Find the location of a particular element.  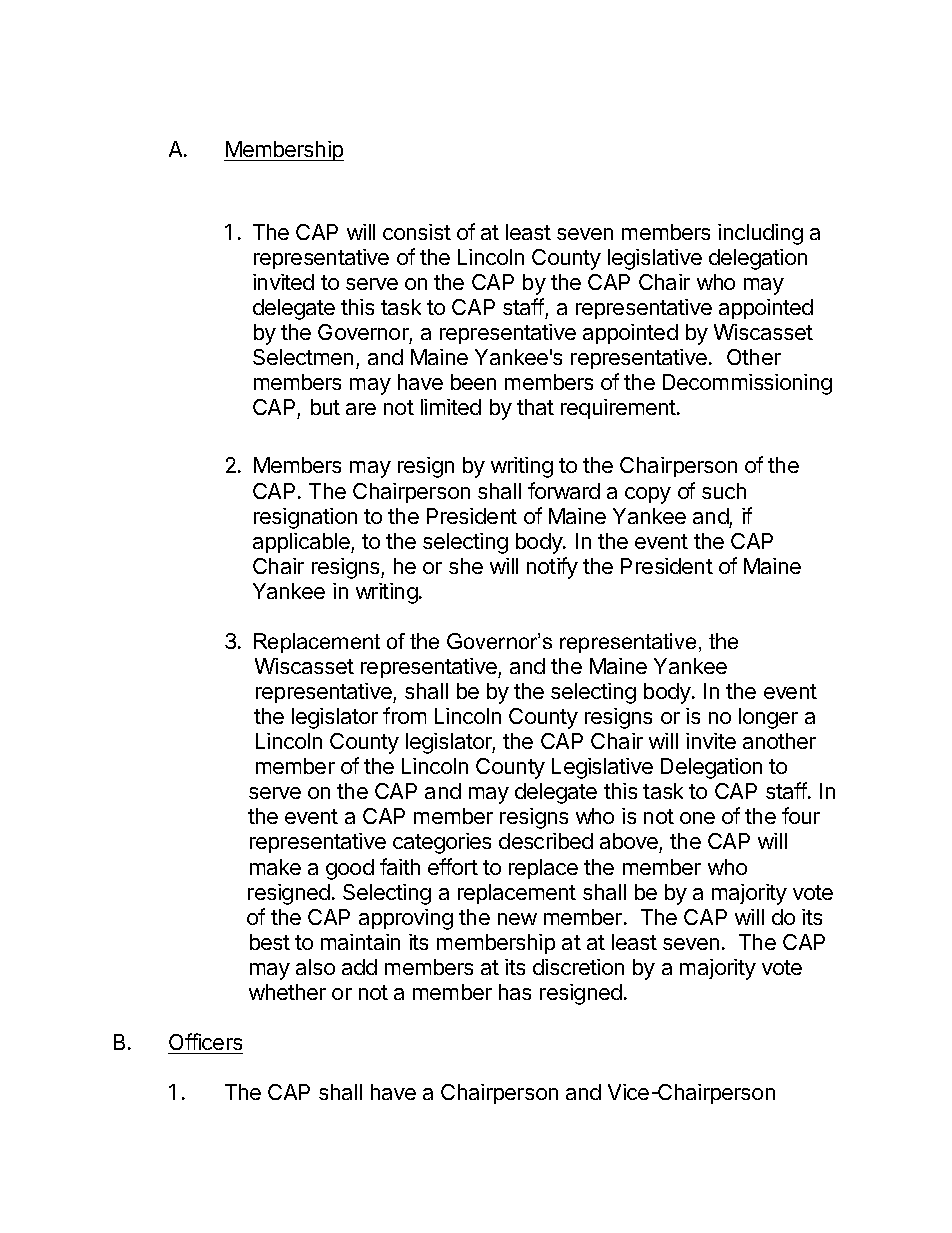

longer is located at coordinates (768, 718).
